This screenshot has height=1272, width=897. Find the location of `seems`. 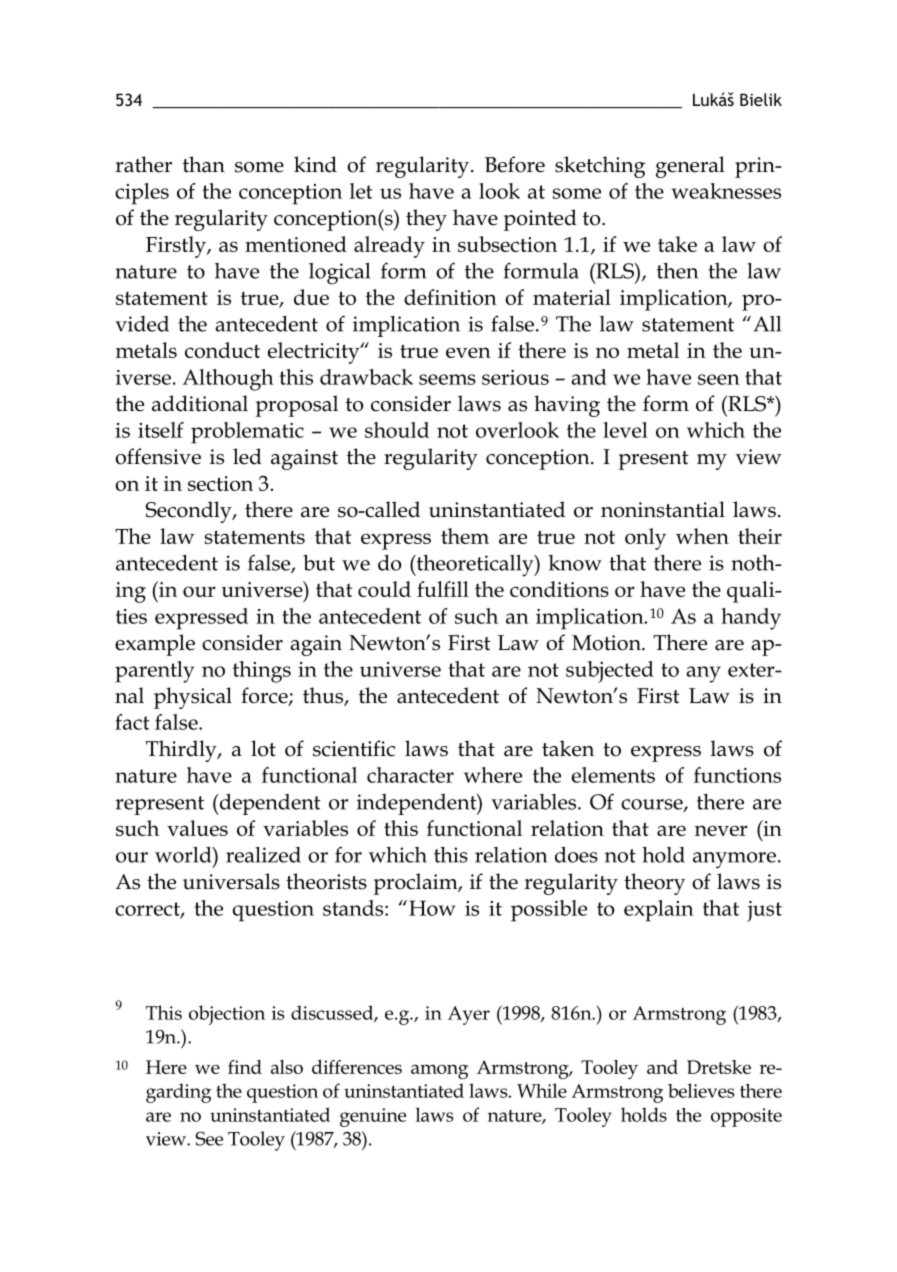

seems is located at coordinates (447, 379).
